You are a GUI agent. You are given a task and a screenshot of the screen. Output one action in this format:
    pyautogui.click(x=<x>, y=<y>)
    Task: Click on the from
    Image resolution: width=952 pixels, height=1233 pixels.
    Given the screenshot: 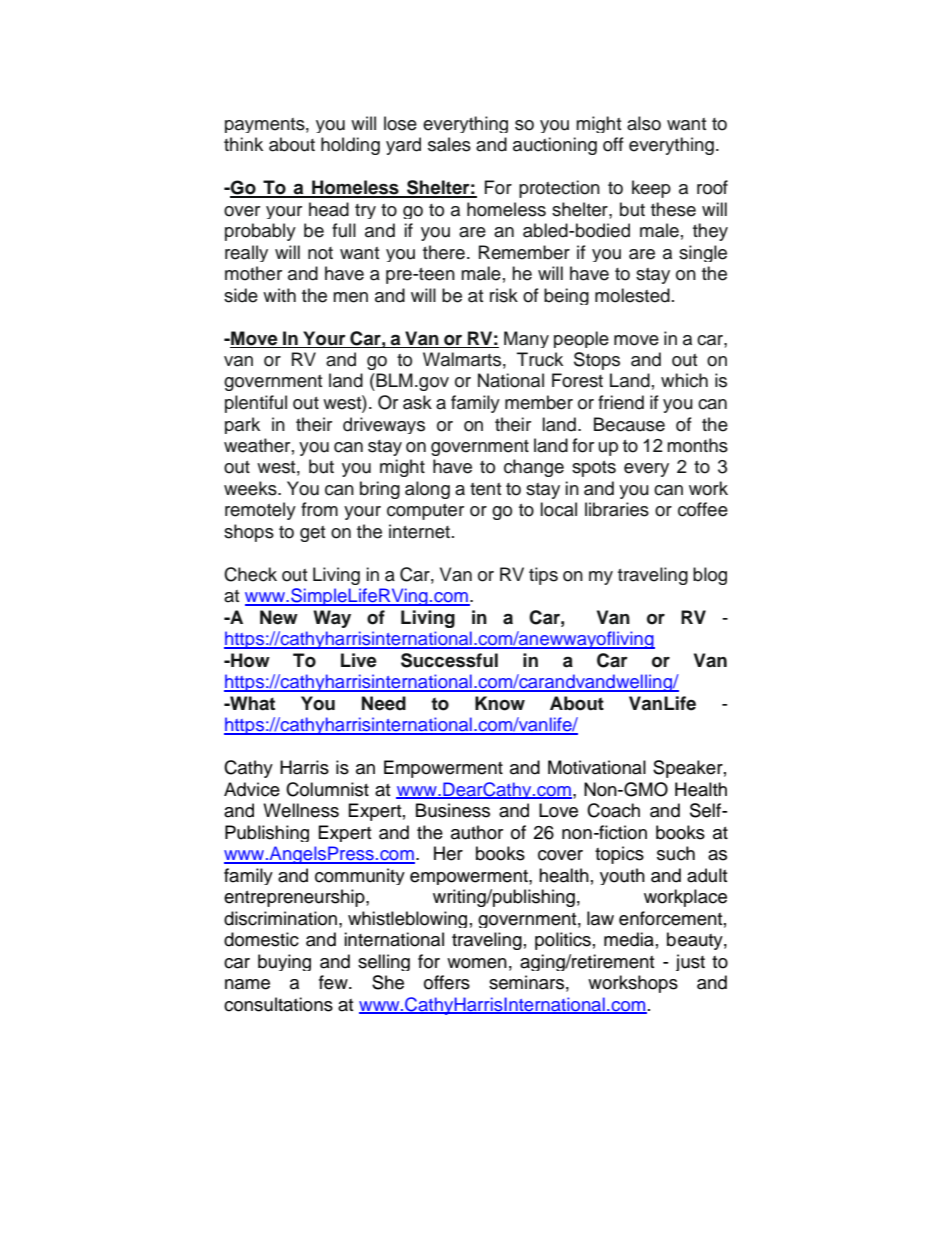 What is the action you would take?
    pyautogui.click(x=319, y=509)
